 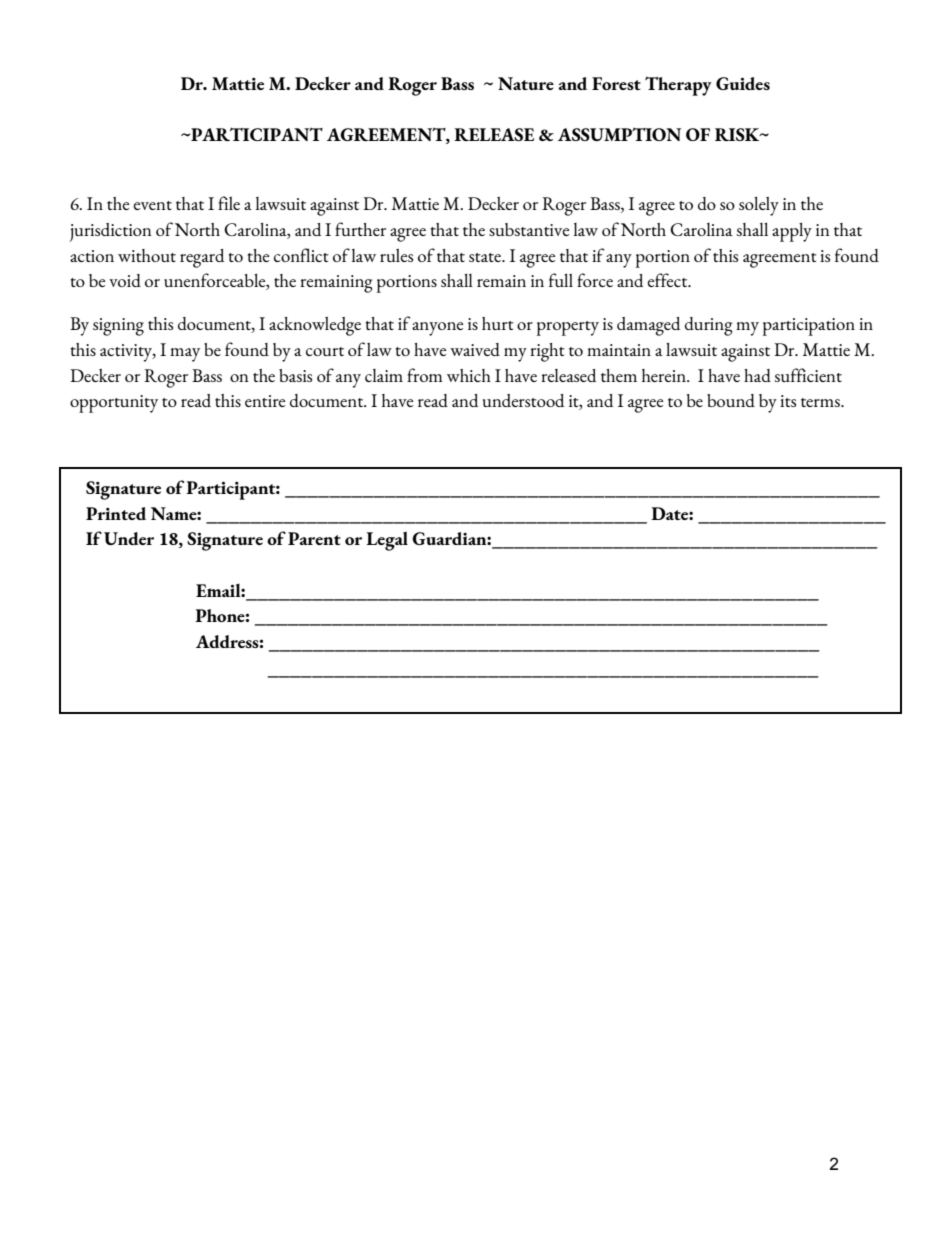 What do you see at coordinates (731, 400) in the screenshot?
I see `bound` at bounding box center [731, 400].
